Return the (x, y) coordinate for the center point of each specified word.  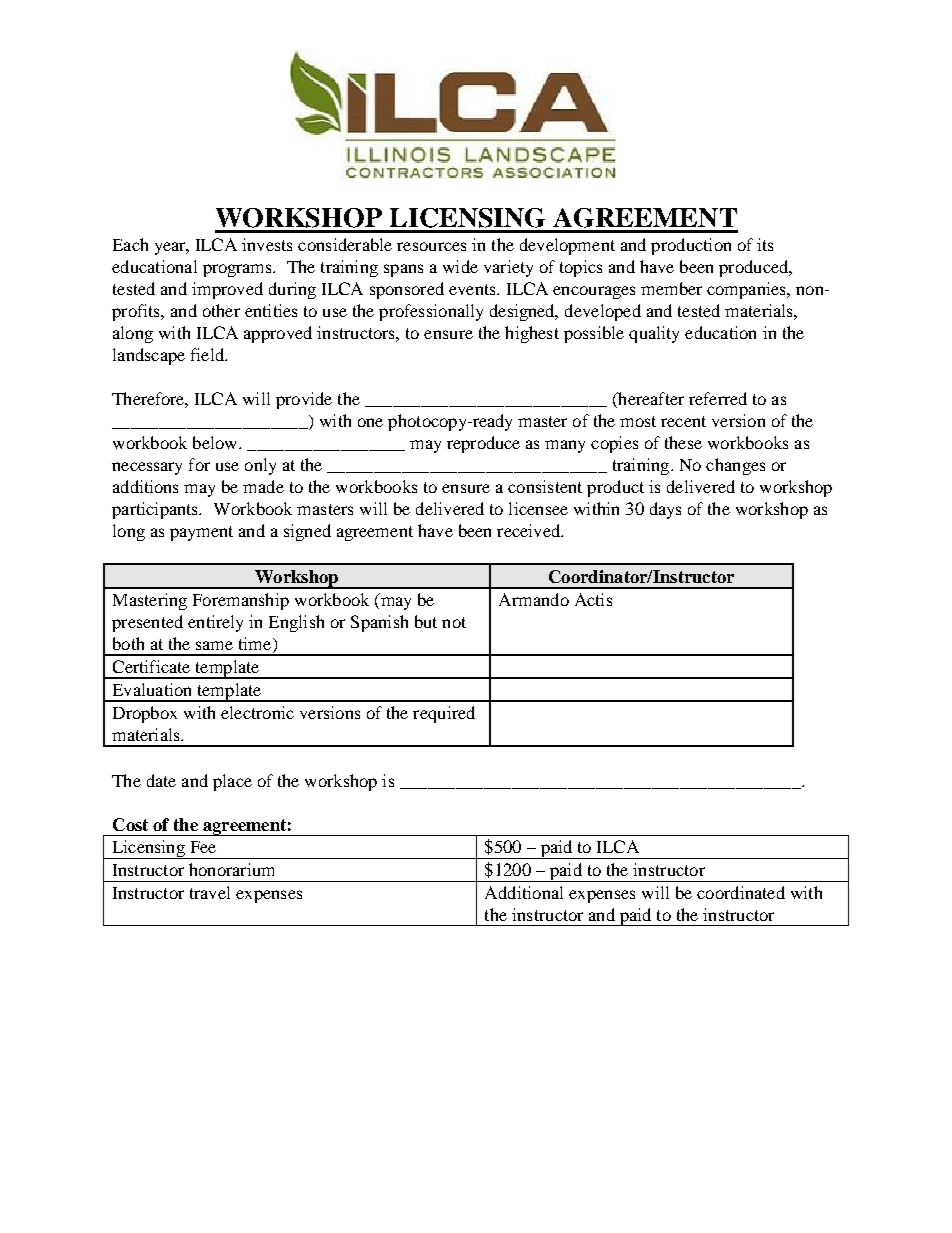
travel (210, 892)
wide (460, 266)
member (671, 288)
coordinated (741, 892)
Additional (524, 892)
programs (238, 270)
